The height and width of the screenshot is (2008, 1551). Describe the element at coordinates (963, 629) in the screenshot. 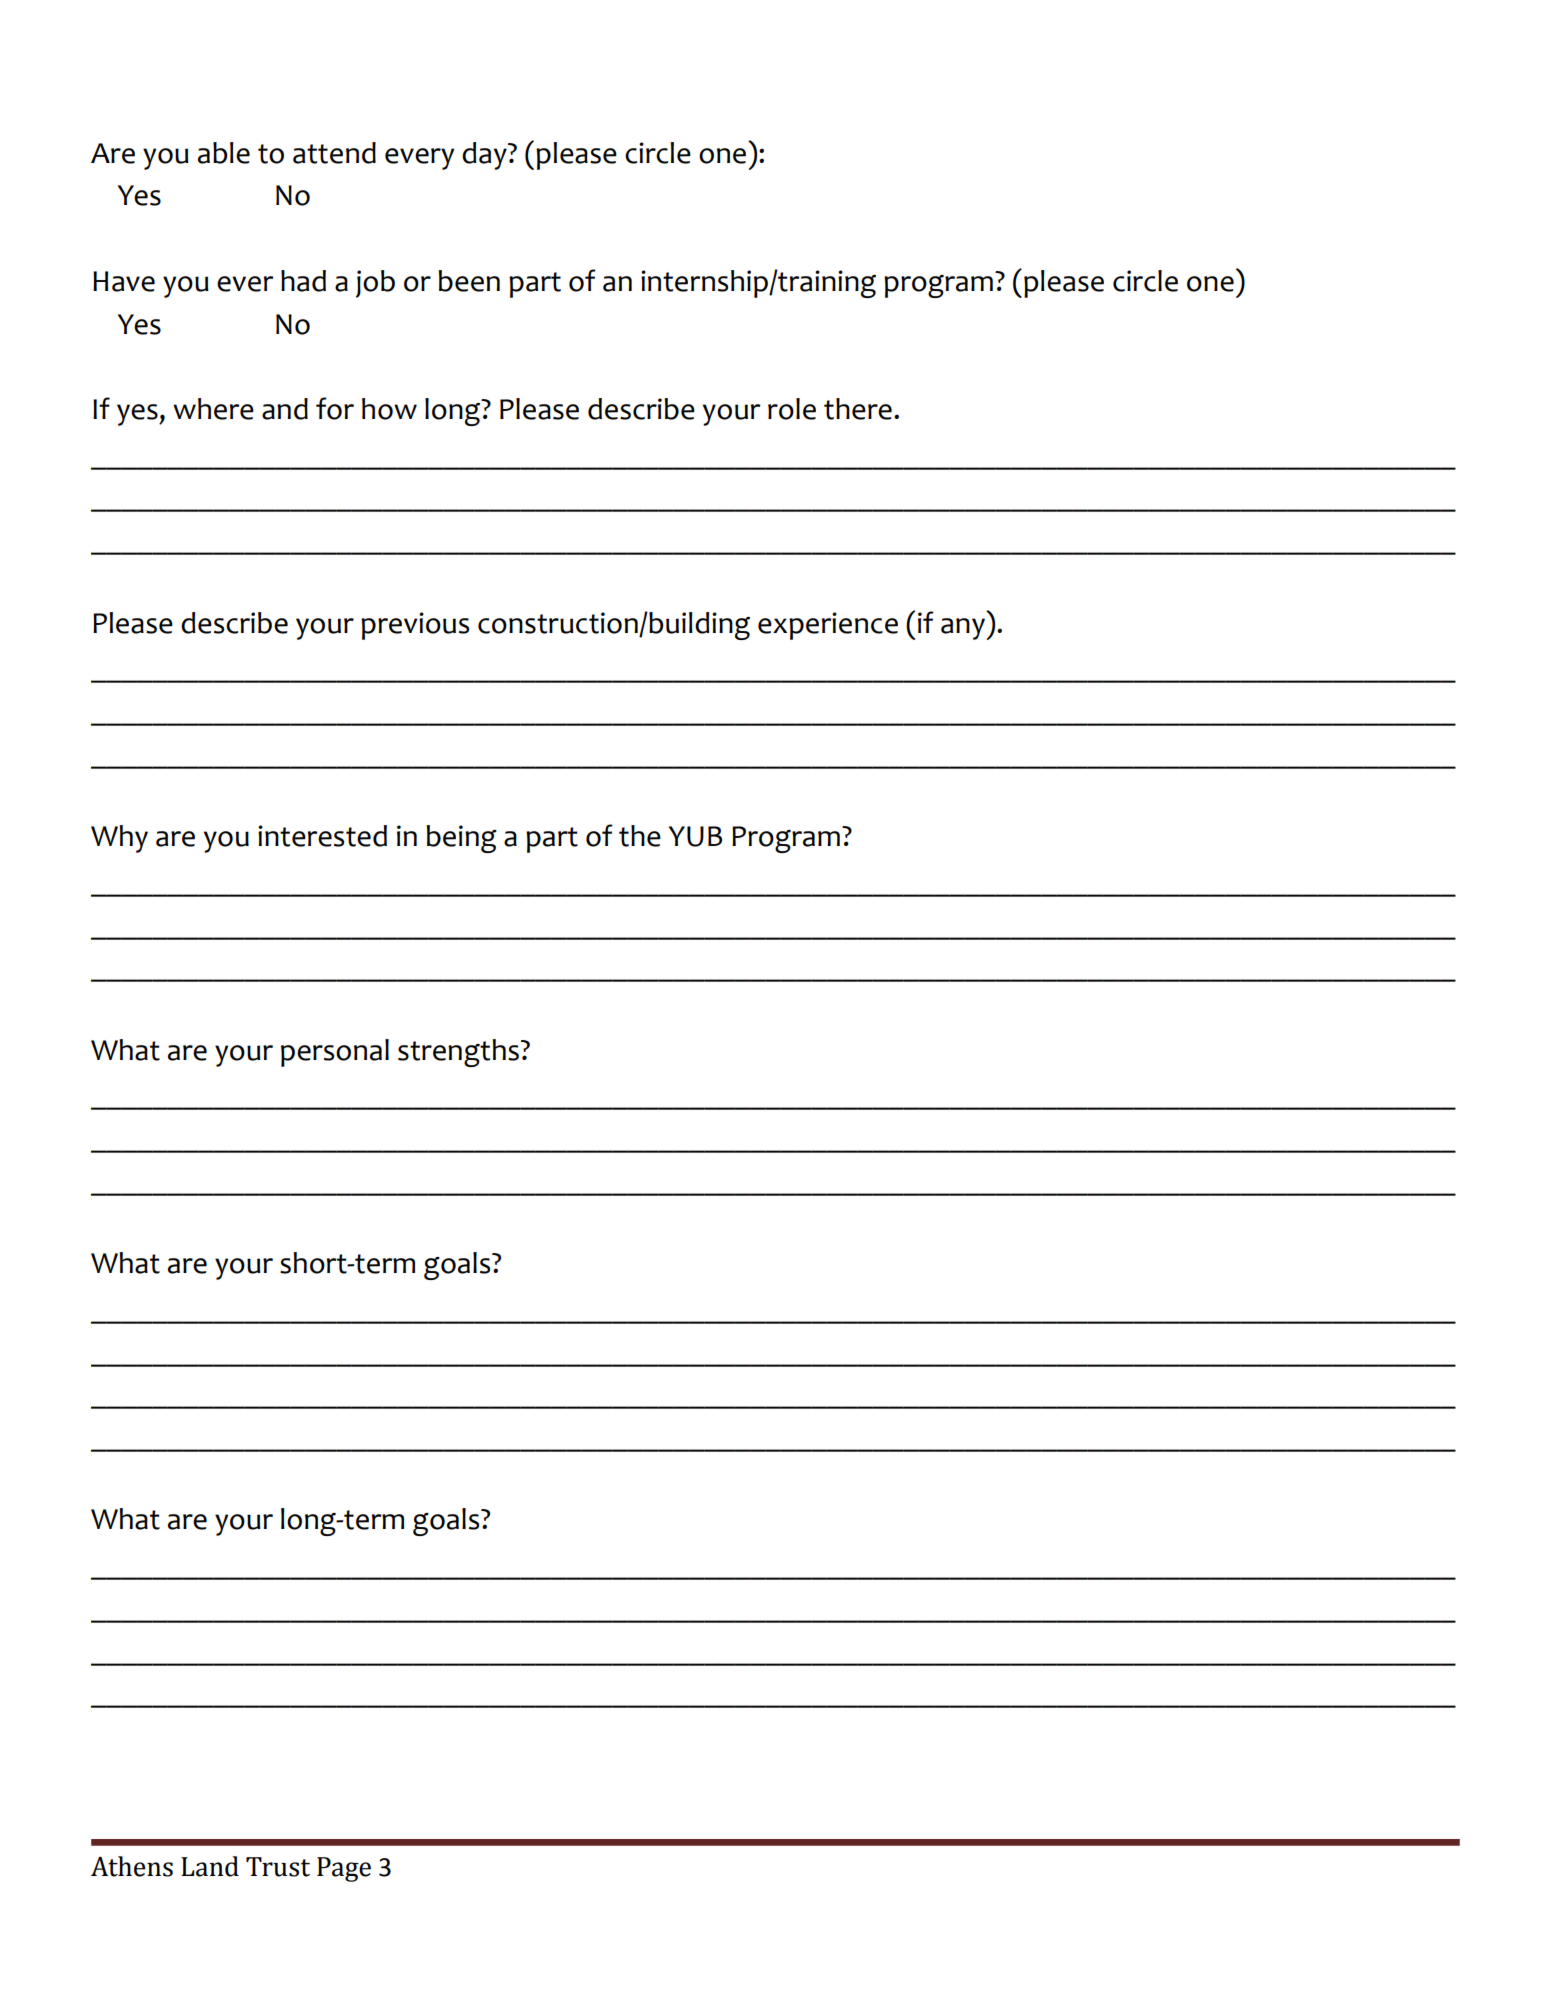

I see `any` at that location.
